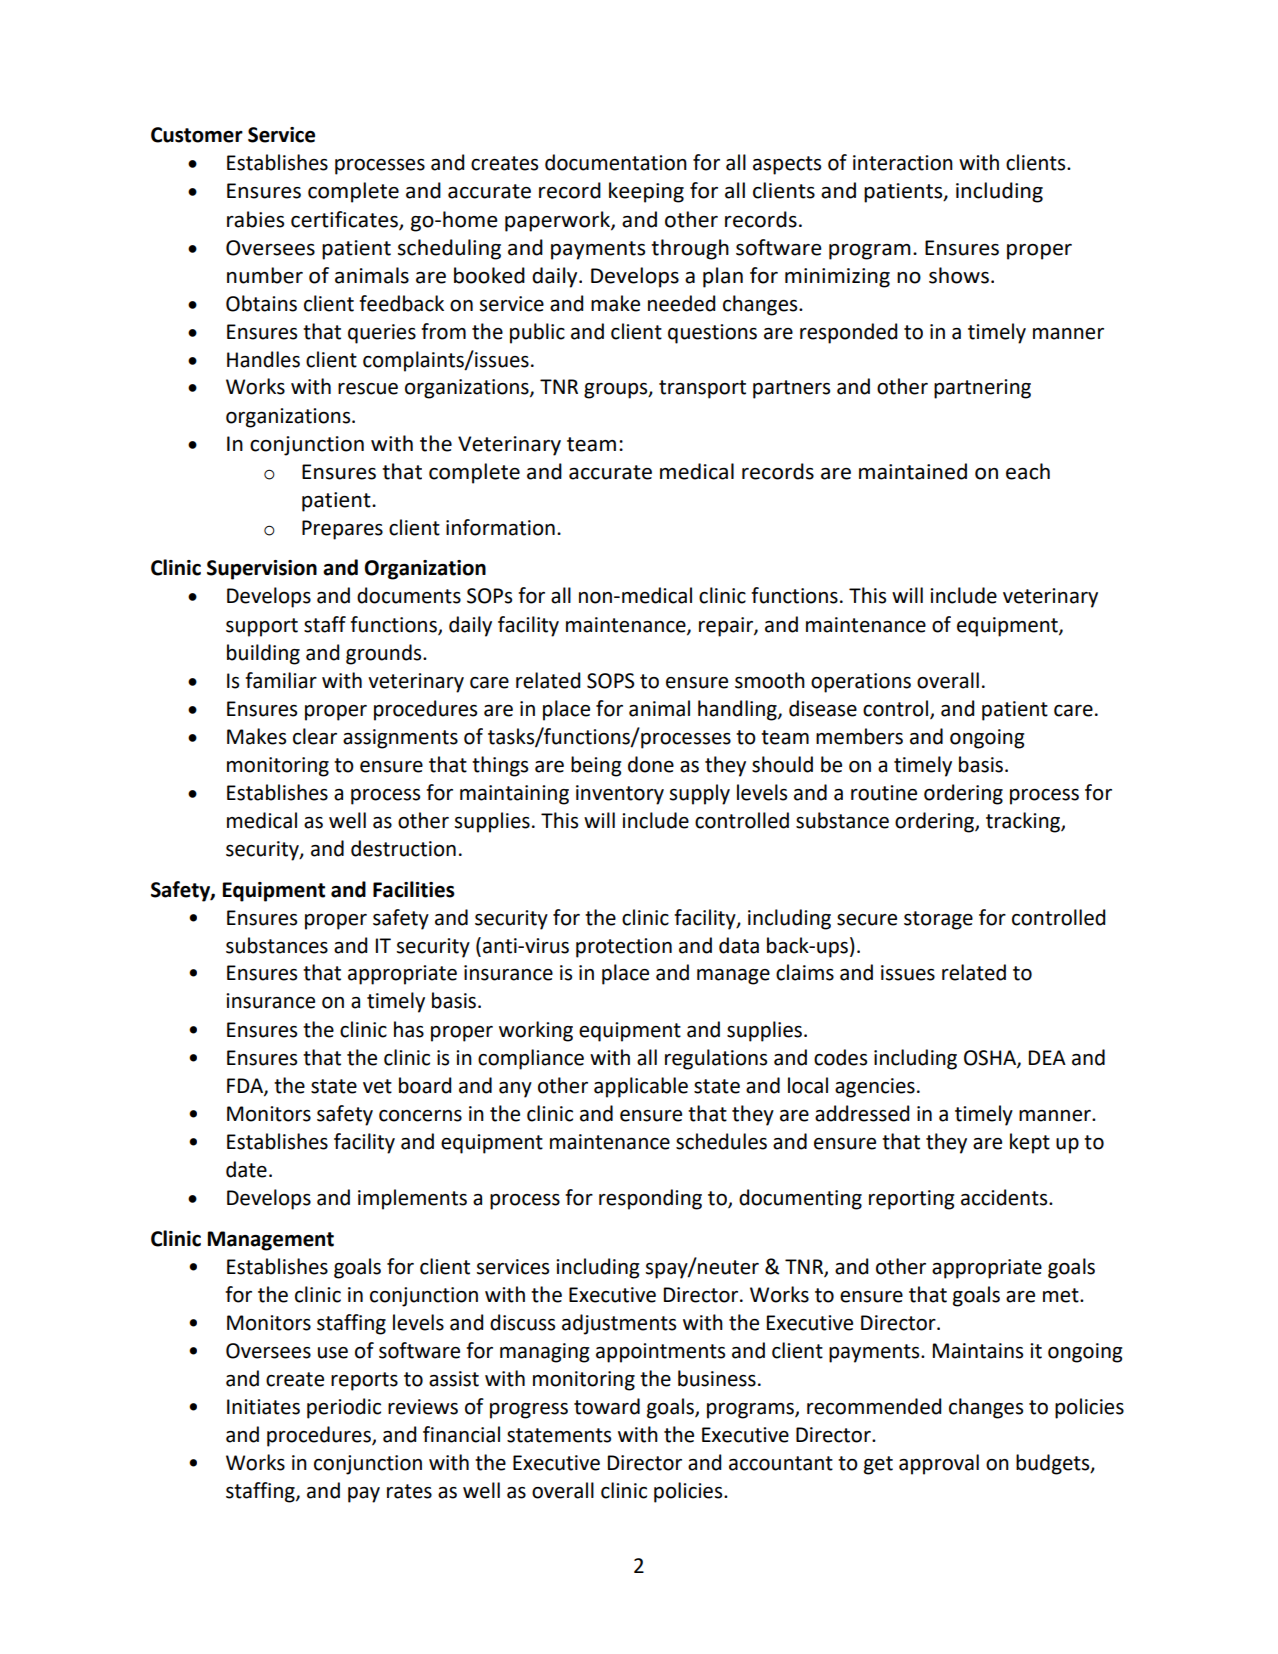  Describe the element at coordinates (607, 1406) in the page. I see `toward` at that location.
